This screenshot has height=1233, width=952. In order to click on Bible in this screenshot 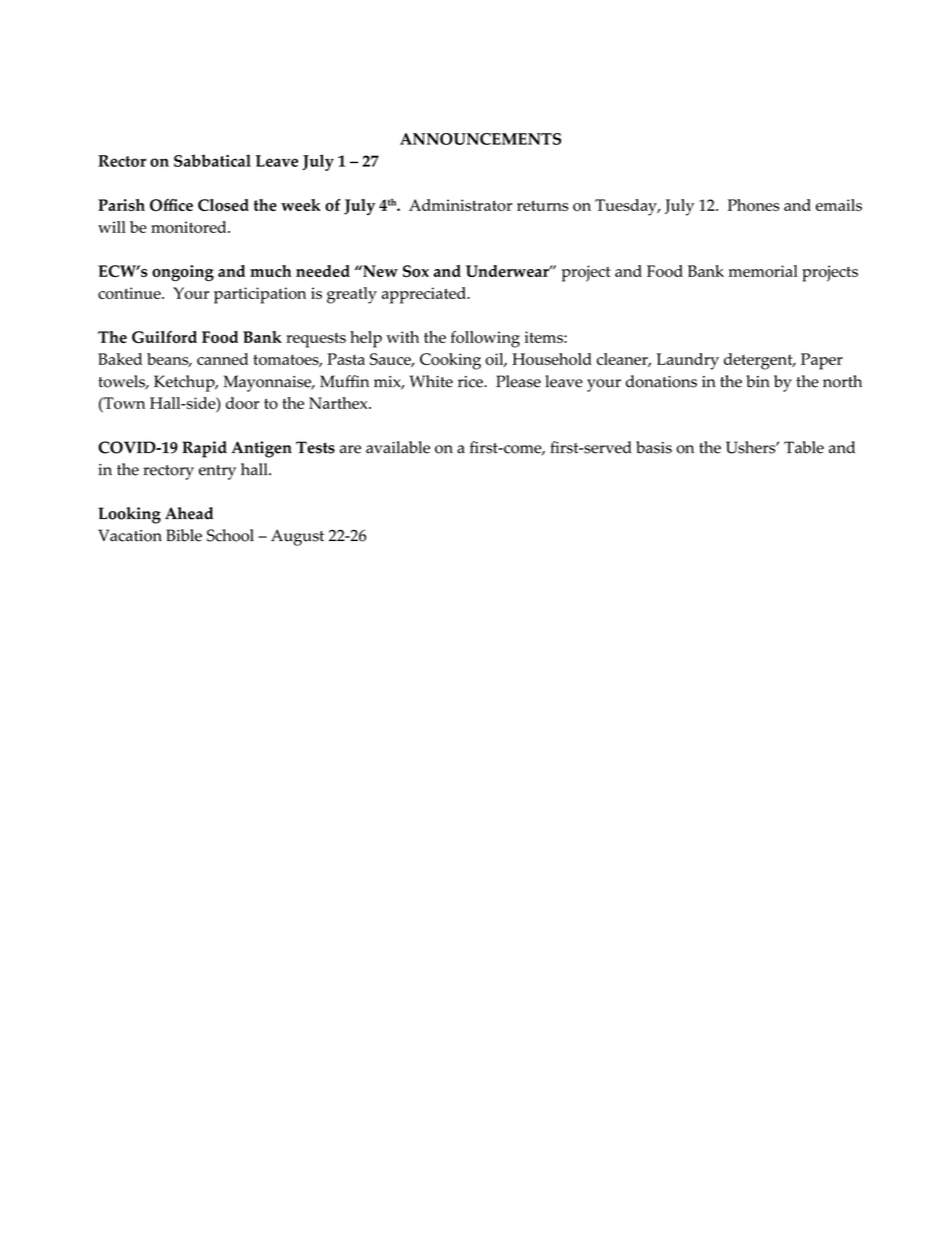, I will do `click(184, 535)`.
